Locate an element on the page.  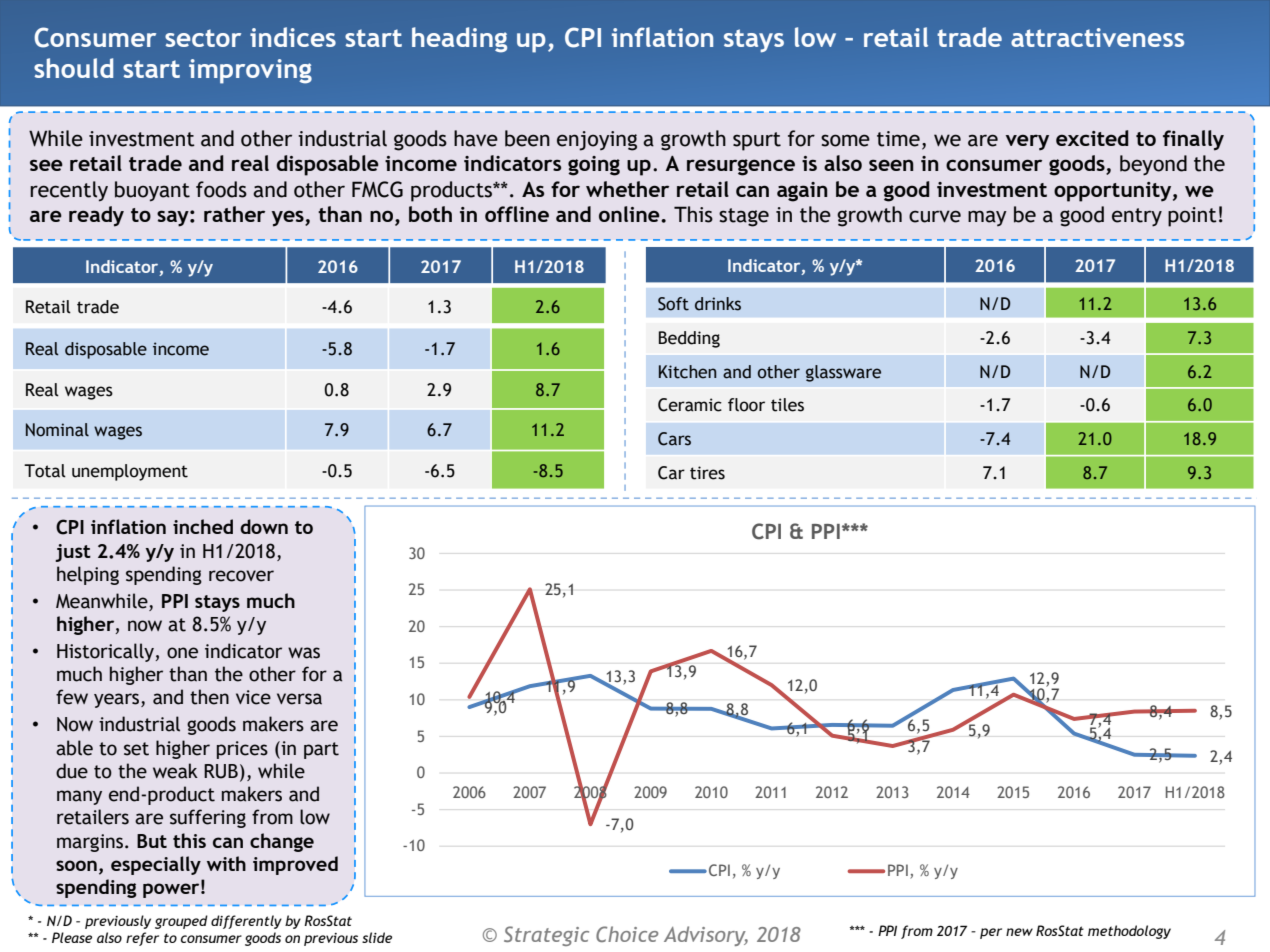
Choice is located at coordinates (627, 934).
